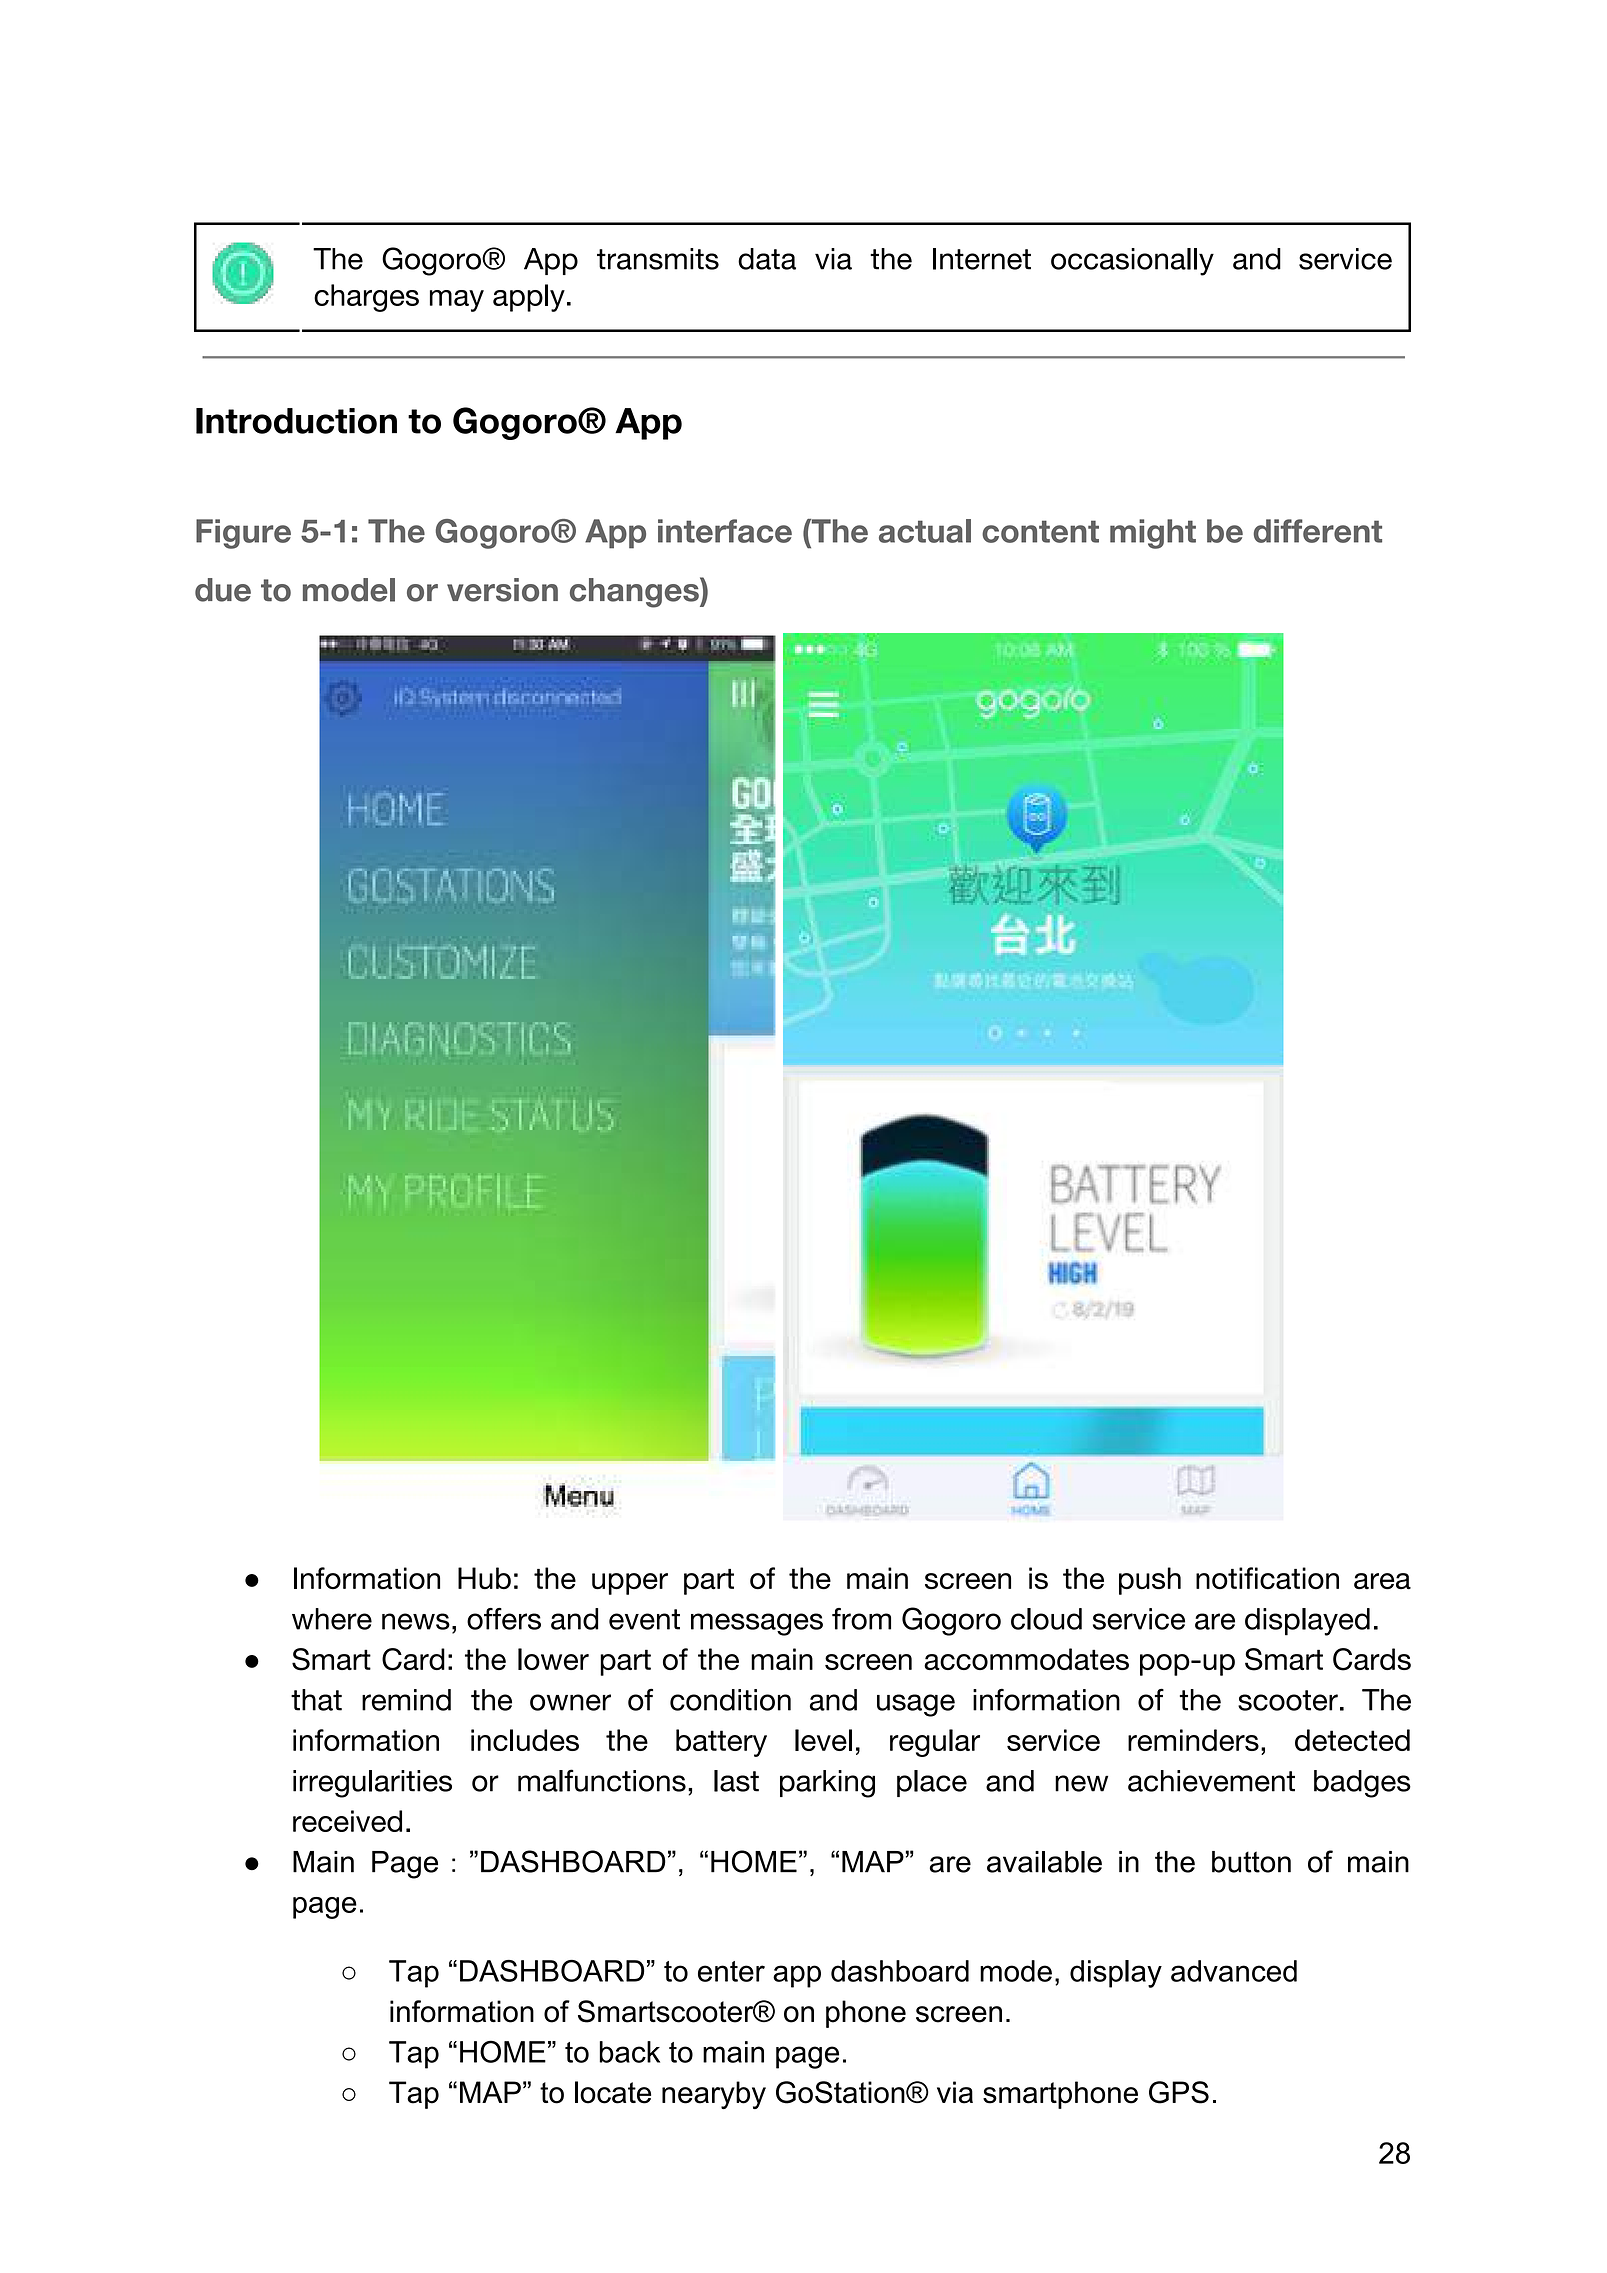 This screenshot has height=2273, width=1607. Describe the element at coordinates (1318, 531) in the screenshot. I see `different` at that location.
